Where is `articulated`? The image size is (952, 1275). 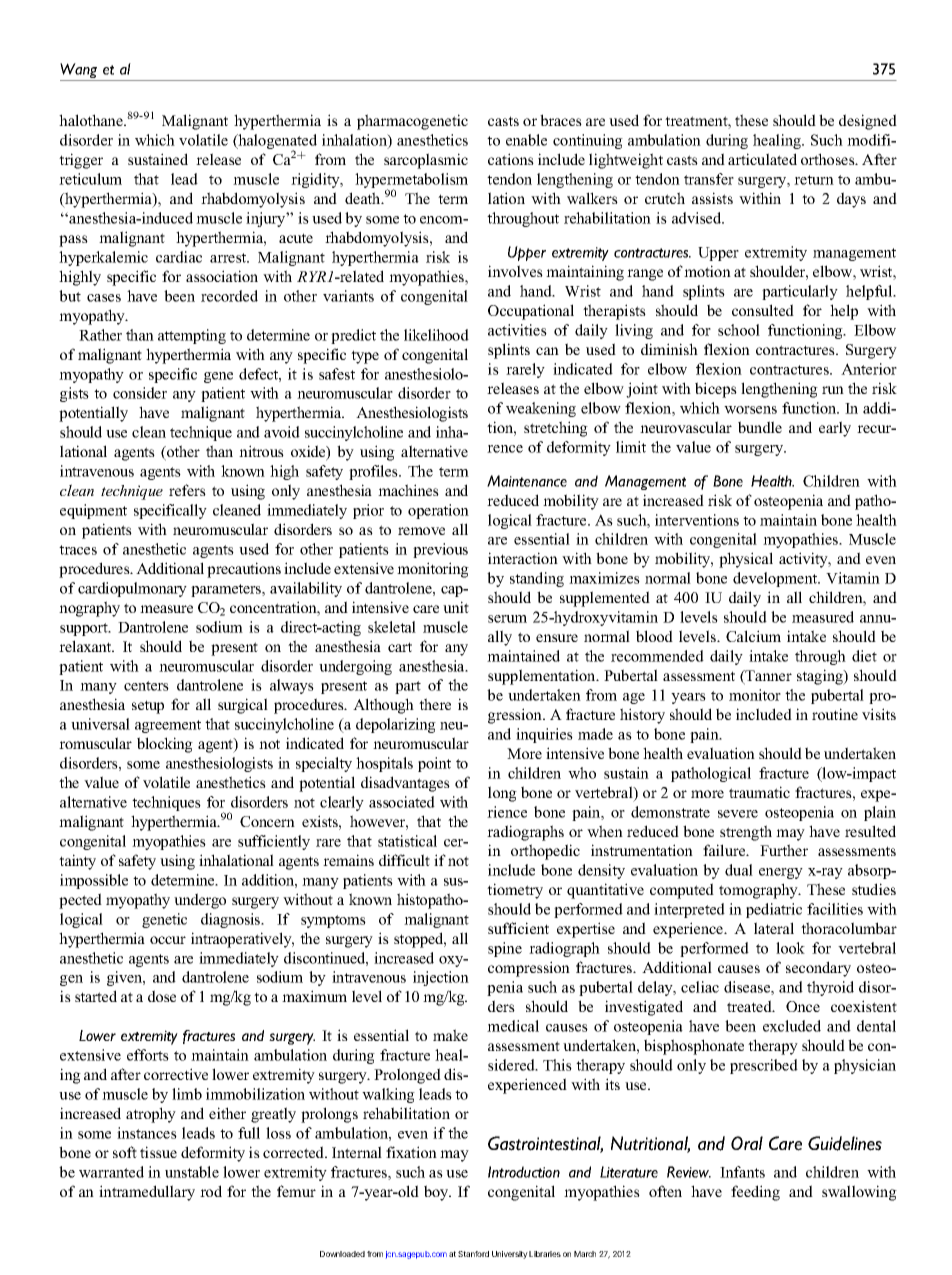
articulated is located at coordinates (762, 159).
